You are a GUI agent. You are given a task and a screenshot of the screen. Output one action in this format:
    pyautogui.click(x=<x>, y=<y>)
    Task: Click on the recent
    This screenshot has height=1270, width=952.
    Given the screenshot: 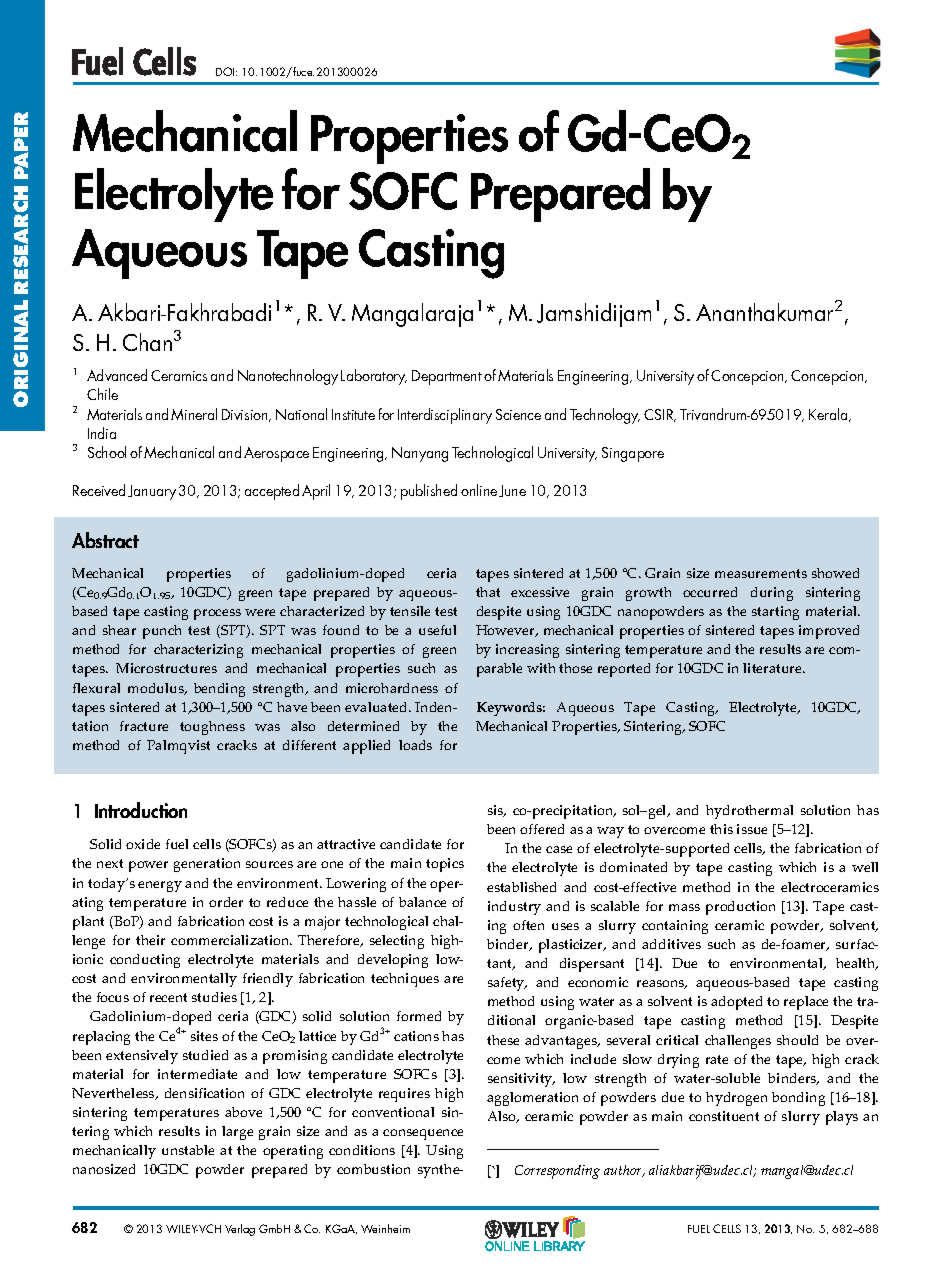 What is the action you would take?
    pyautogui.click(x=168, y=997)
